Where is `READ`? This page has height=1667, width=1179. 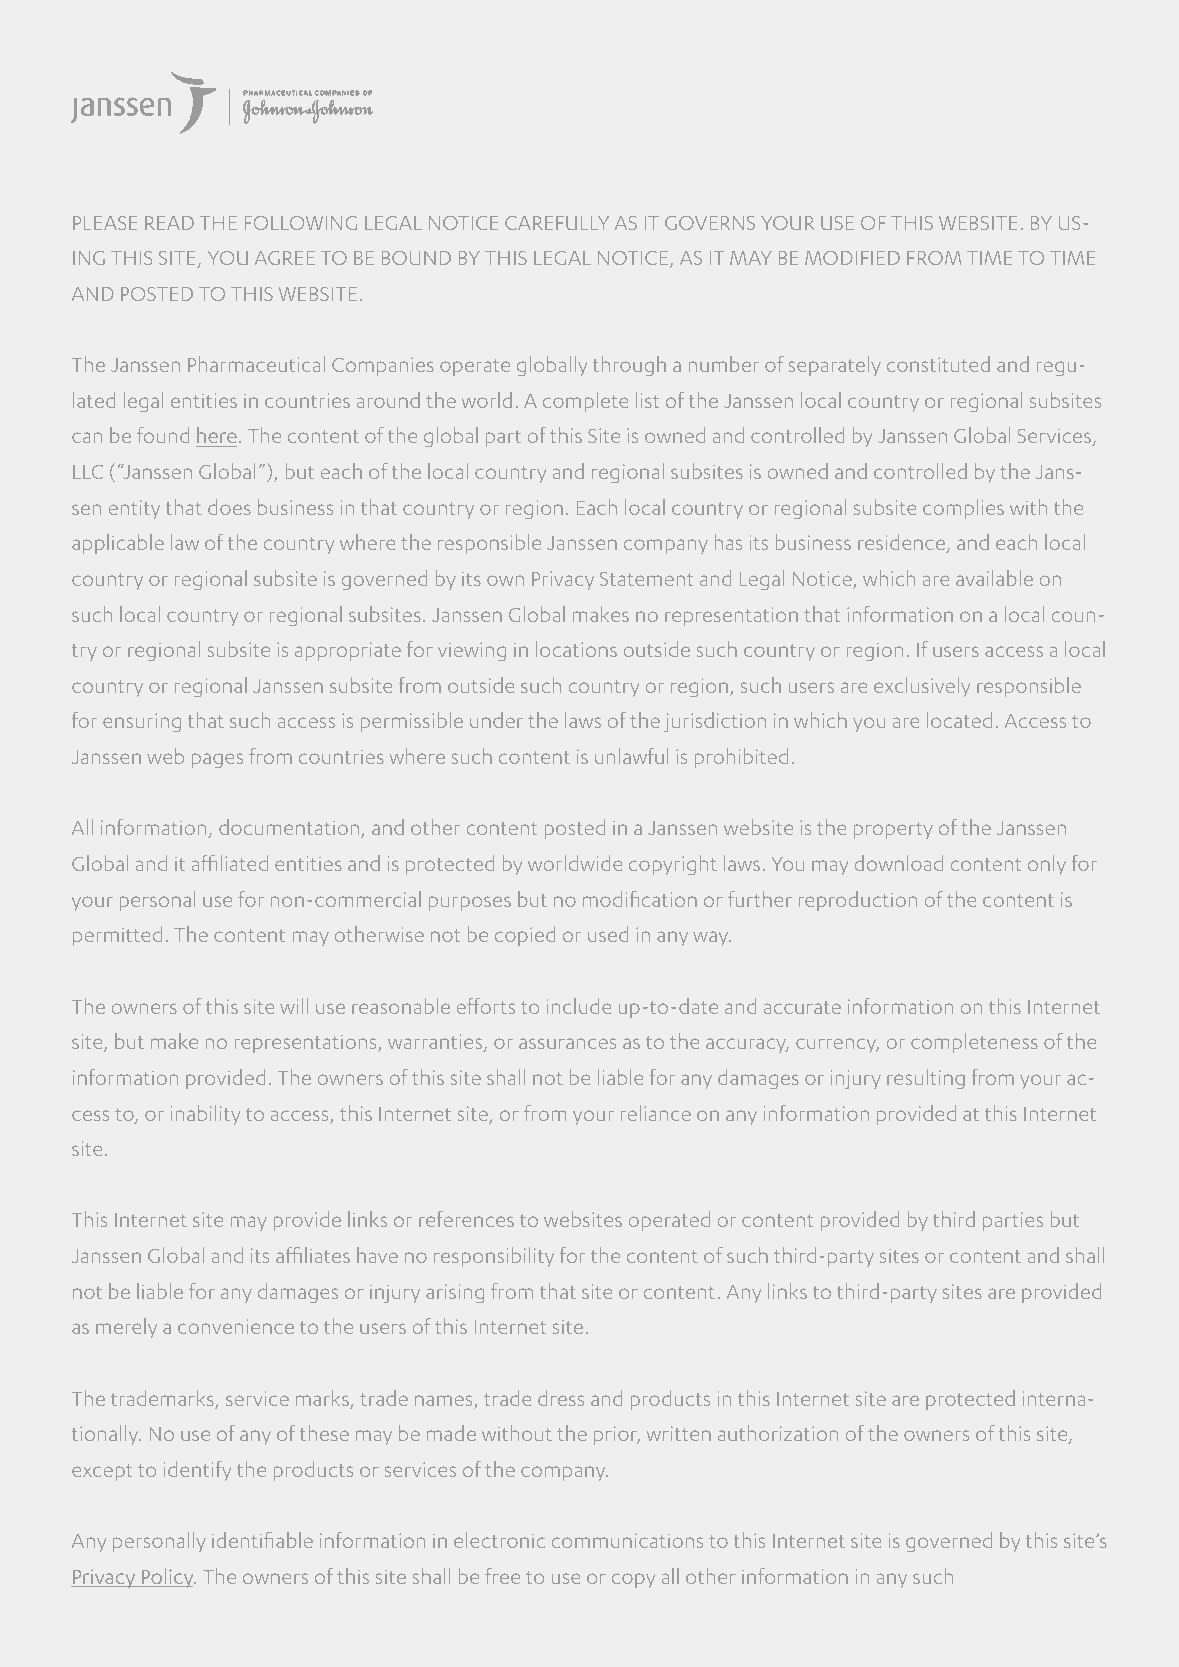
READ is located at coordinates (169, 223).
